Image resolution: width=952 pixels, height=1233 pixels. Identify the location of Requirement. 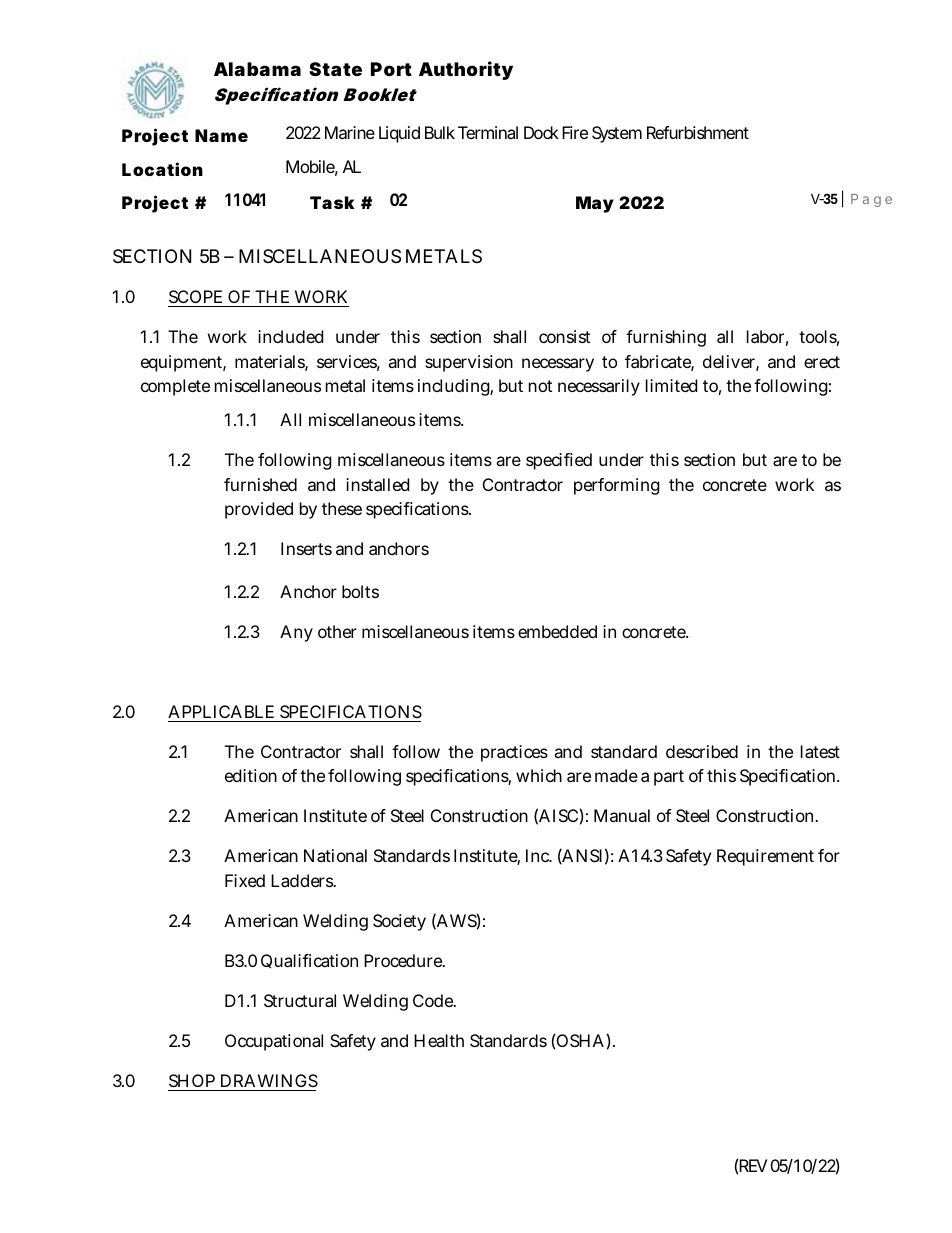
(765, 857).
